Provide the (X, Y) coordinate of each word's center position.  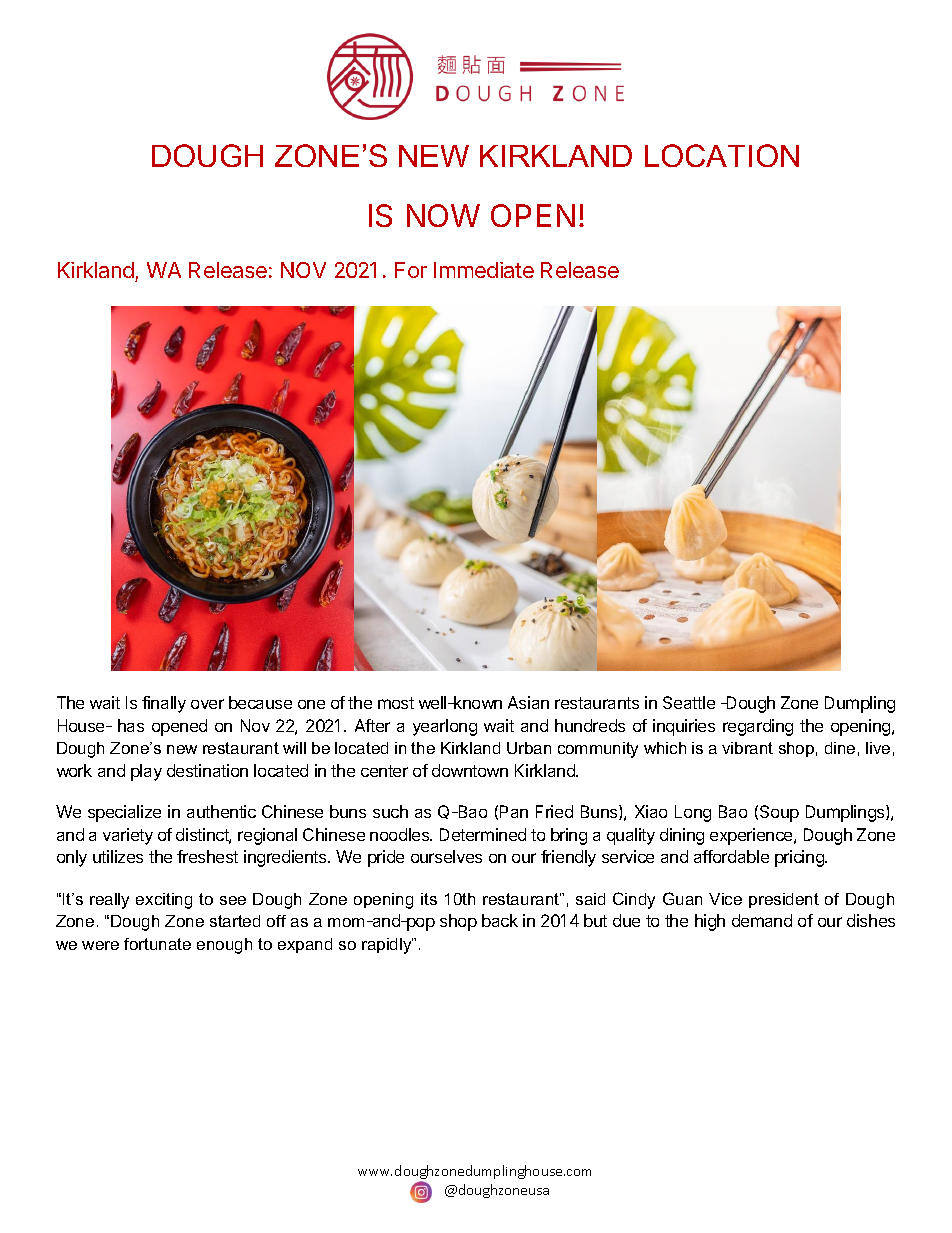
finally (164, 704)
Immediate (484, 270)
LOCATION (722, 155)
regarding (758, 727)
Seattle (689, 702)
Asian (528, 702)
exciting (164, 901)
